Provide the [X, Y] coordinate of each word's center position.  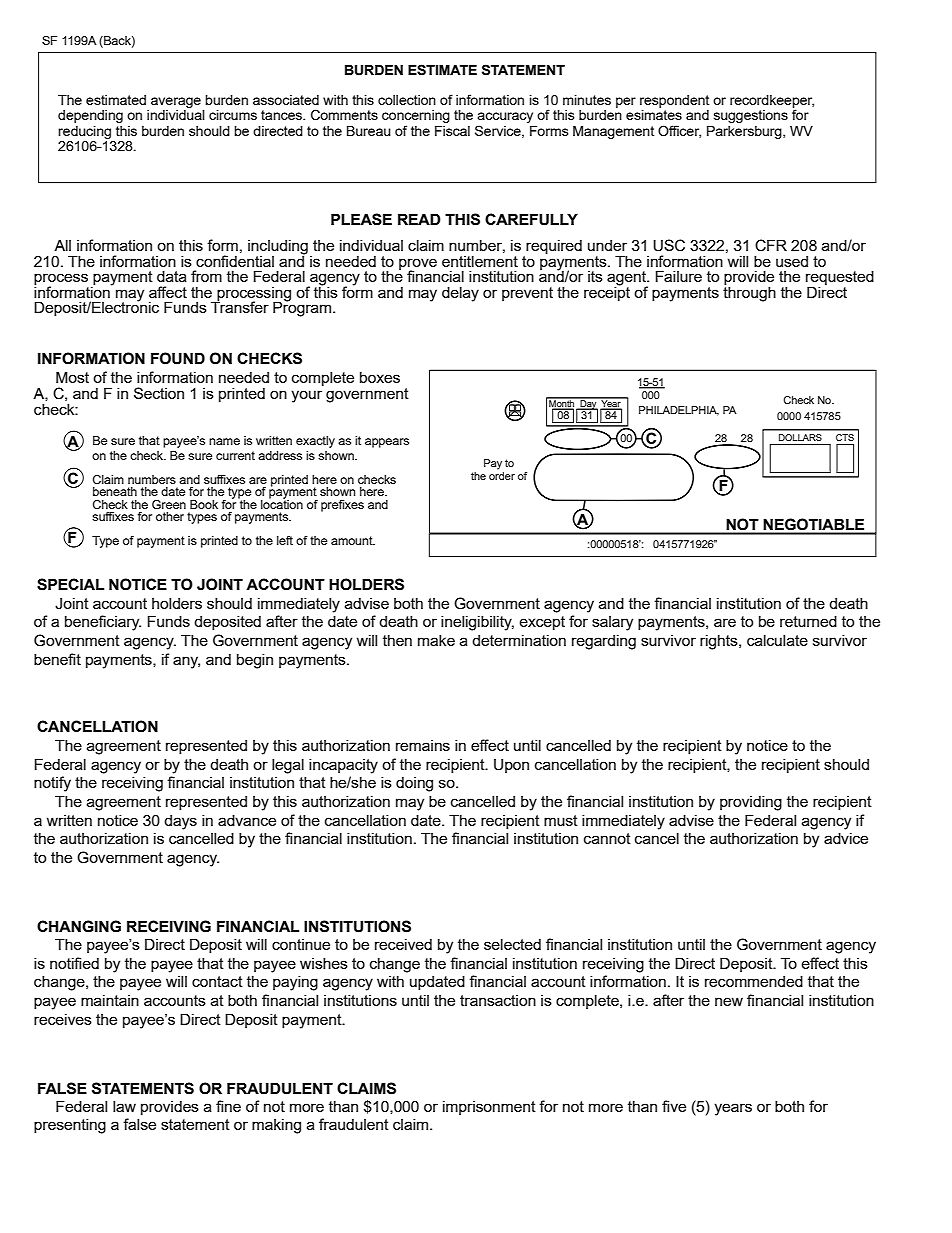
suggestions [751, 116]
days [180, 822]
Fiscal [452, 131]
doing [414, 784]
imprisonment [489, 1108]
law [124, 1106]
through [749, 293]
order [502, 474]
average [176, 102]
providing [751, 803]
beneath [115, 491]
